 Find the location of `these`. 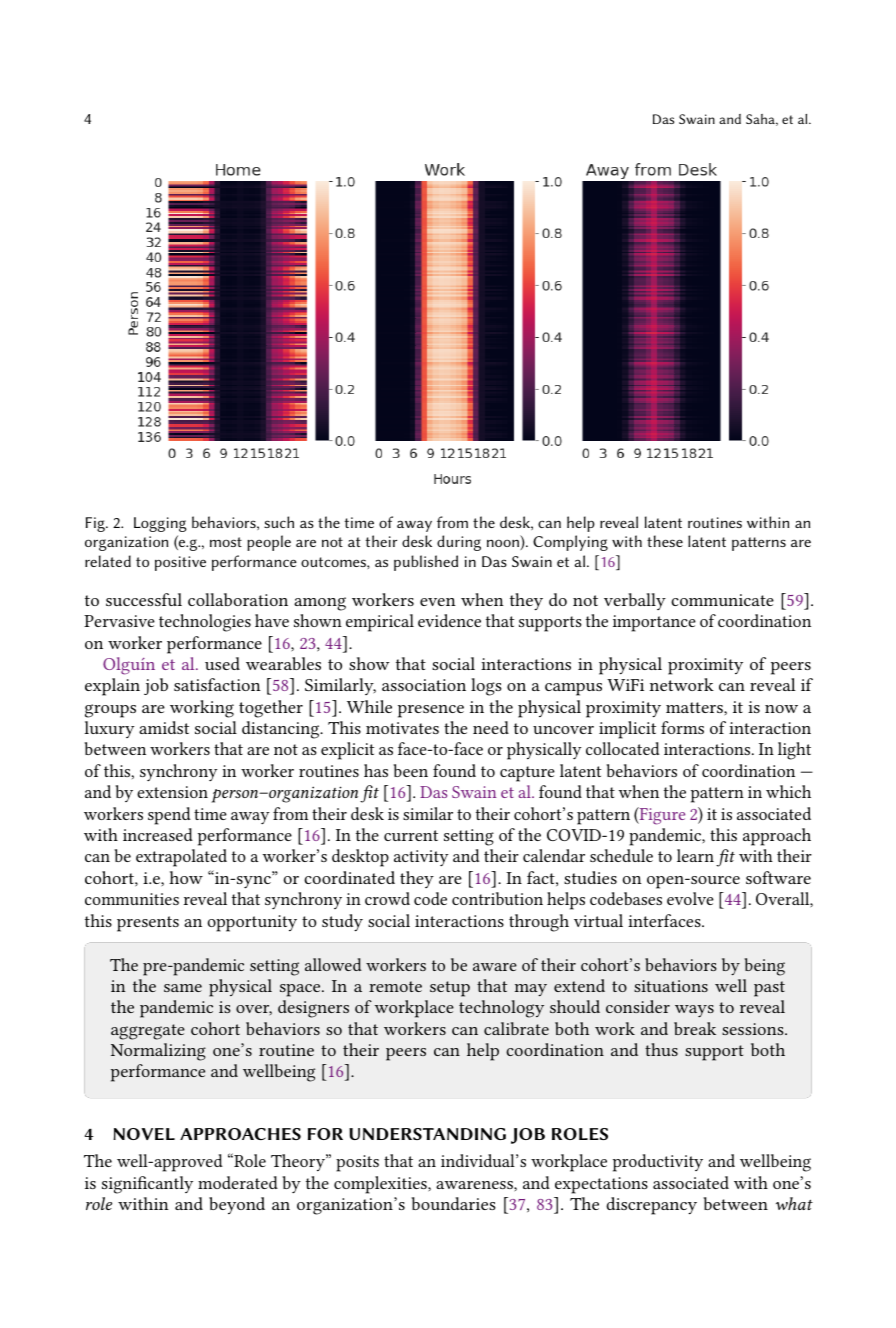

these is located at coordinates (665, 541).
